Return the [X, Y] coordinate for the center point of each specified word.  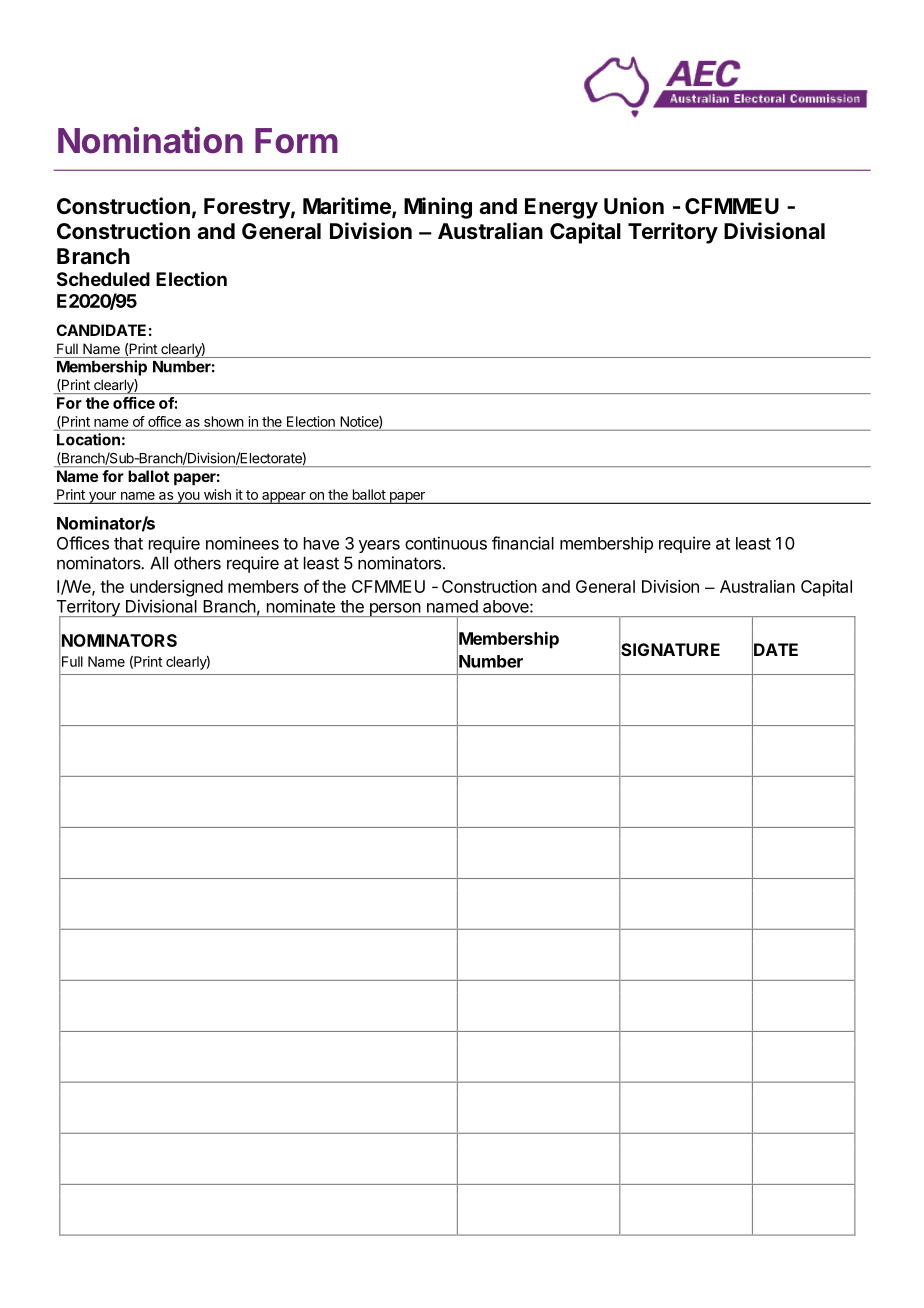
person [394, 610]
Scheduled [103, 279]
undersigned [176, 588]
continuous [446, 543]
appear [284, 498]
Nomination [150, 140]
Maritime [348, 207]
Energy [561, 208]
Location [88, 439]
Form [296, 141]
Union [634, 205]
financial [523, 543]
